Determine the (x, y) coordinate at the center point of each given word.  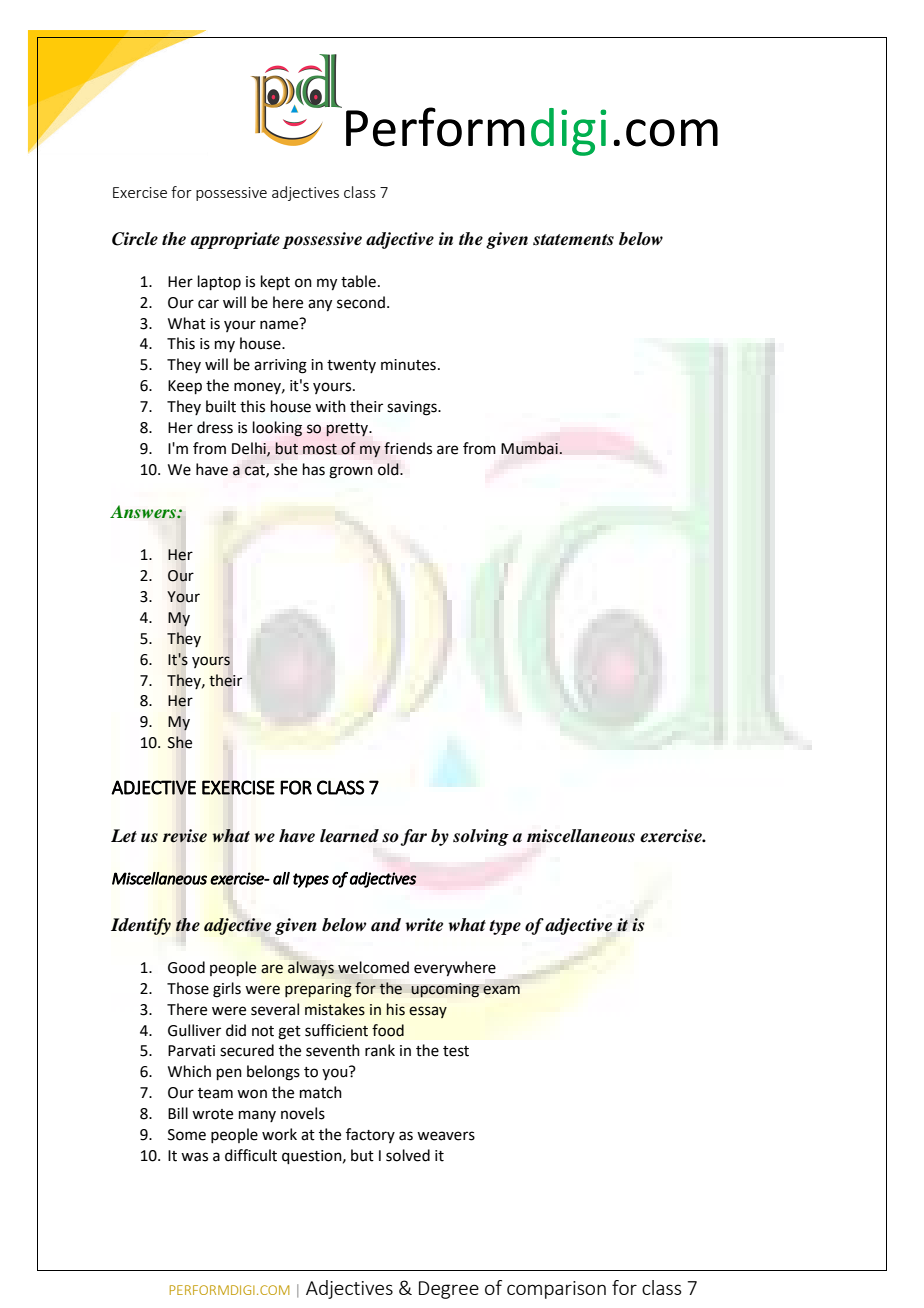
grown (351, 472)
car (208, 304)
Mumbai (529, 448)
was (194, 1157)
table (358, 281)
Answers (144, 512)
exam (501, 990)
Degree (449, 1290)
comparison (556, 1290)
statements (573, 240)
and (386, 925)
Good (186, 967)
